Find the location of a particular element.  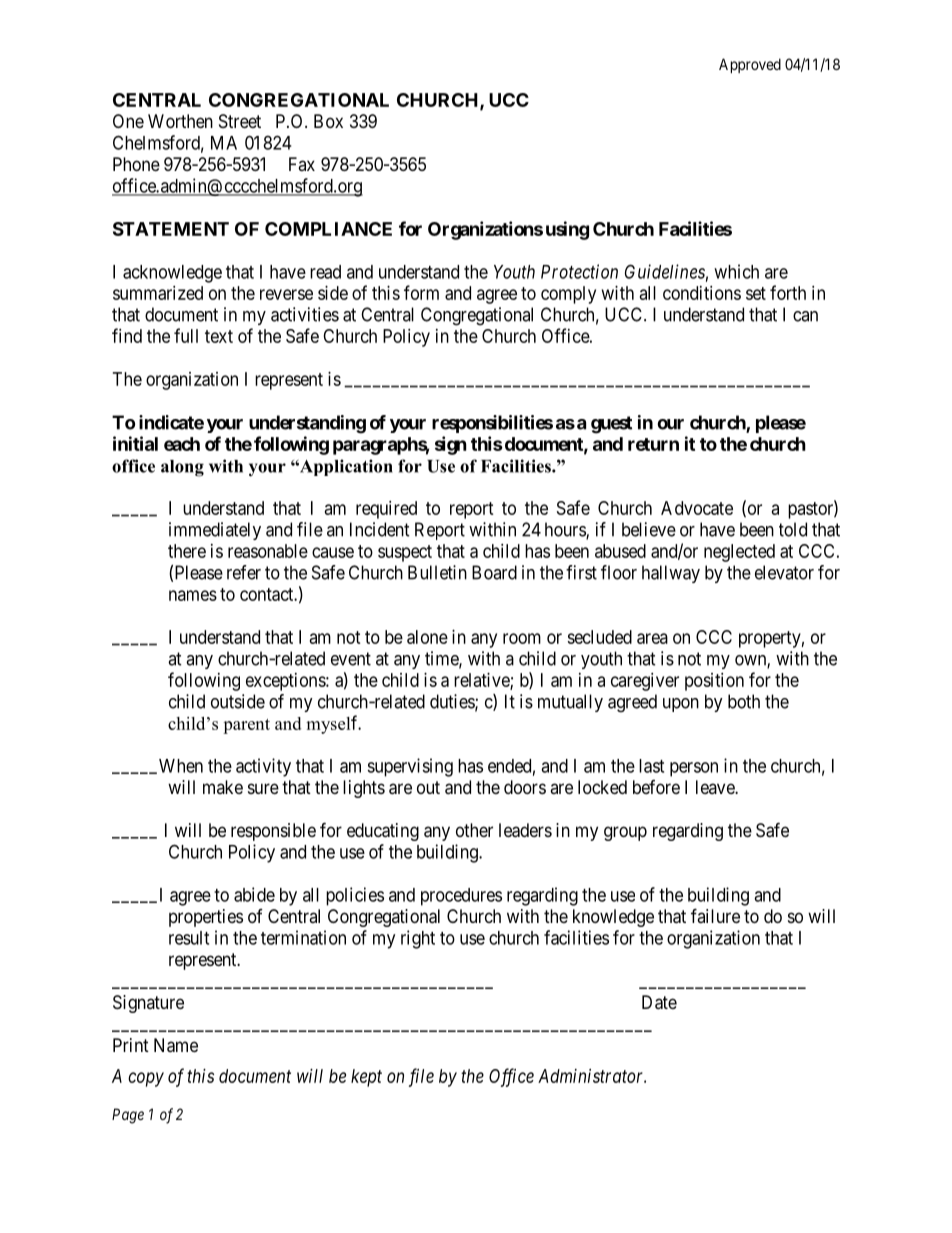

copy is located at coordinates (146, 1079).
